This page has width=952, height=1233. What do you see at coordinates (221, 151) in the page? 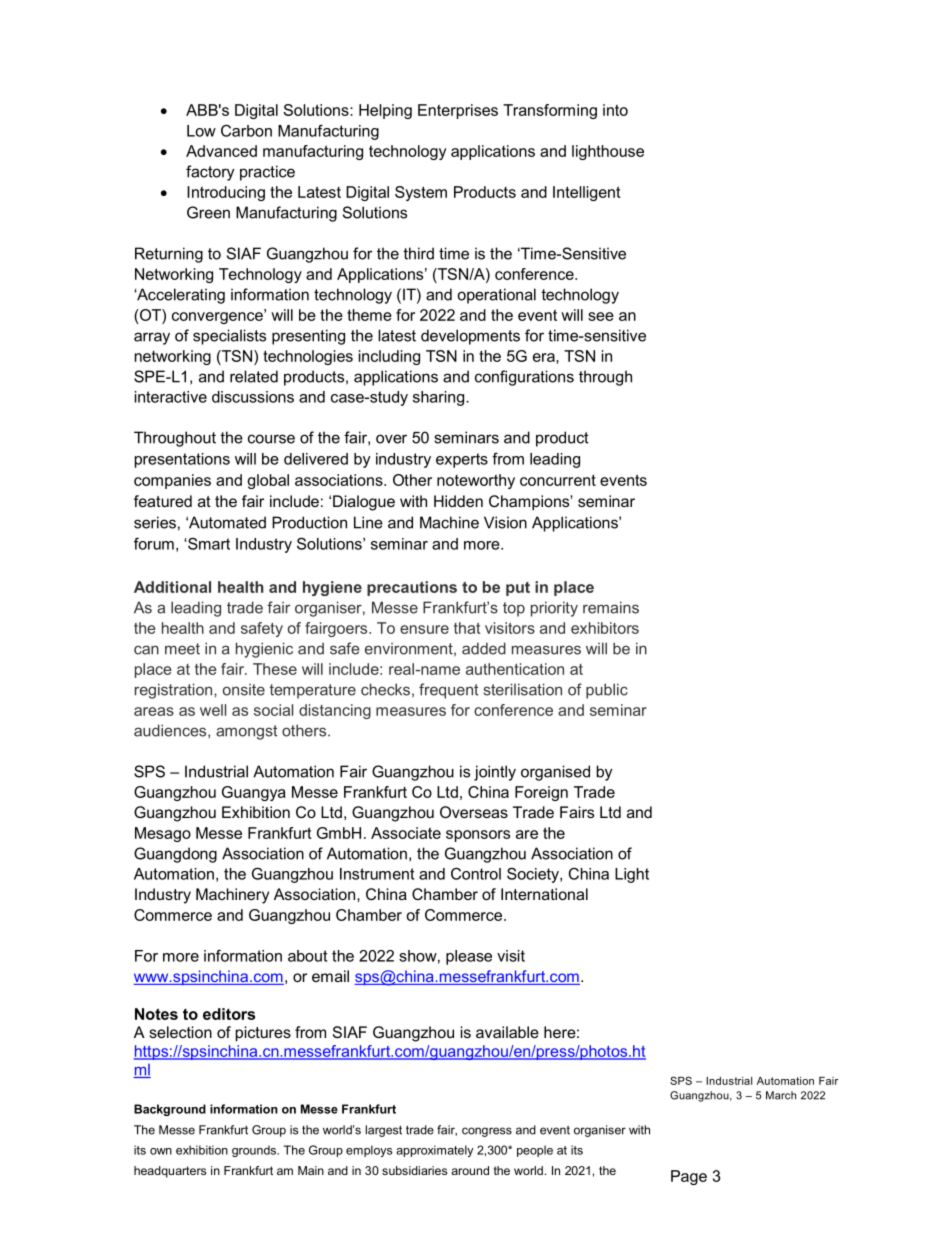
I see `Advanced` at bounding box center [221, 151].
